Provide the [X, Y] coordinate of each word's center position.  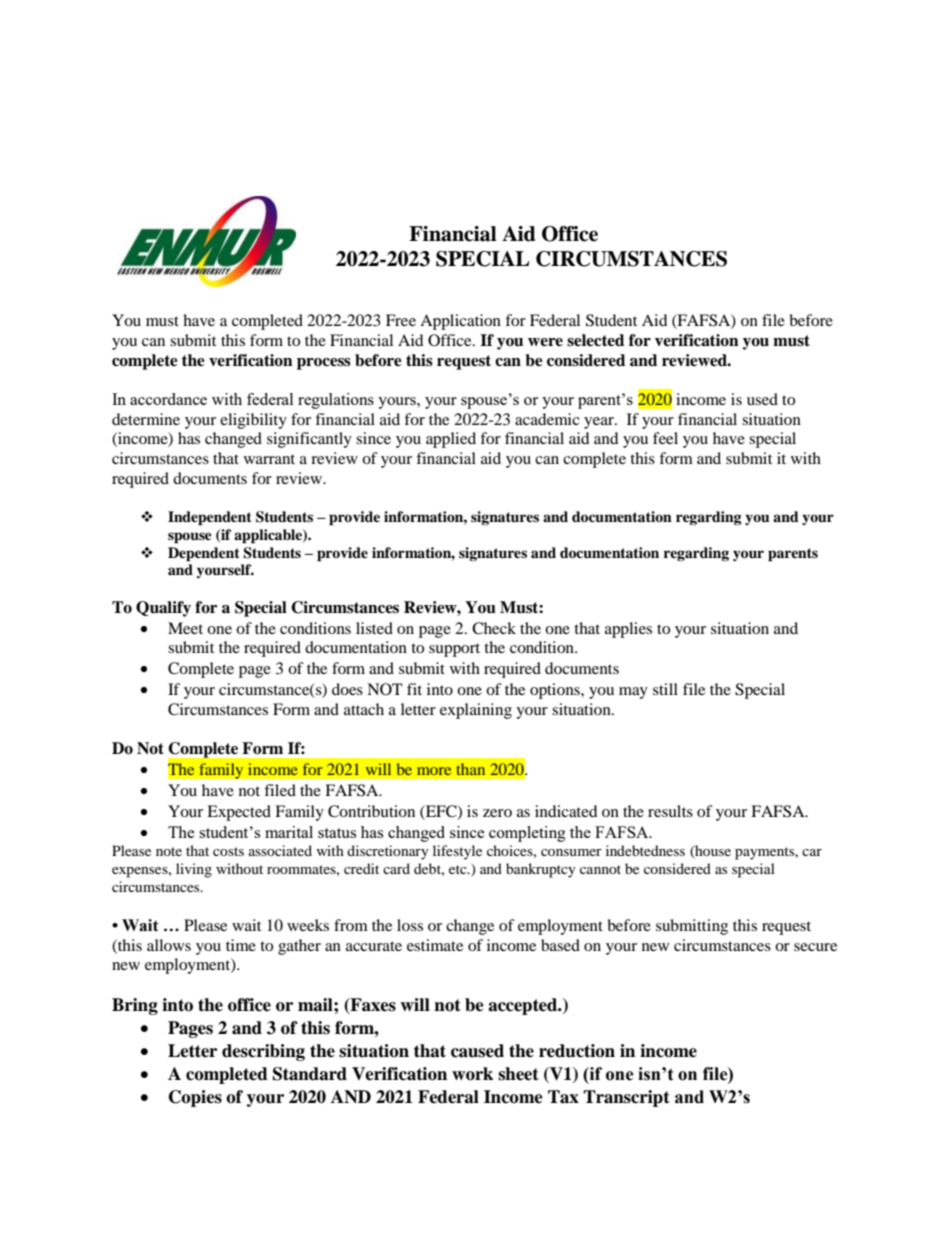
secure [815, 947]
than [470, 769]
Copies [195, 1098]
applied [451, 440]
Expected [239, 813]
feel [665, 438]
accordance [168, 399]
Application [460, 322]
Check [494, 628]
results [670, 811]
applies [628, 630]
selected [595, 340]
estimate [435, 945]
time [241, 945]
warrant [269, 459]
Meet [185, 628]
